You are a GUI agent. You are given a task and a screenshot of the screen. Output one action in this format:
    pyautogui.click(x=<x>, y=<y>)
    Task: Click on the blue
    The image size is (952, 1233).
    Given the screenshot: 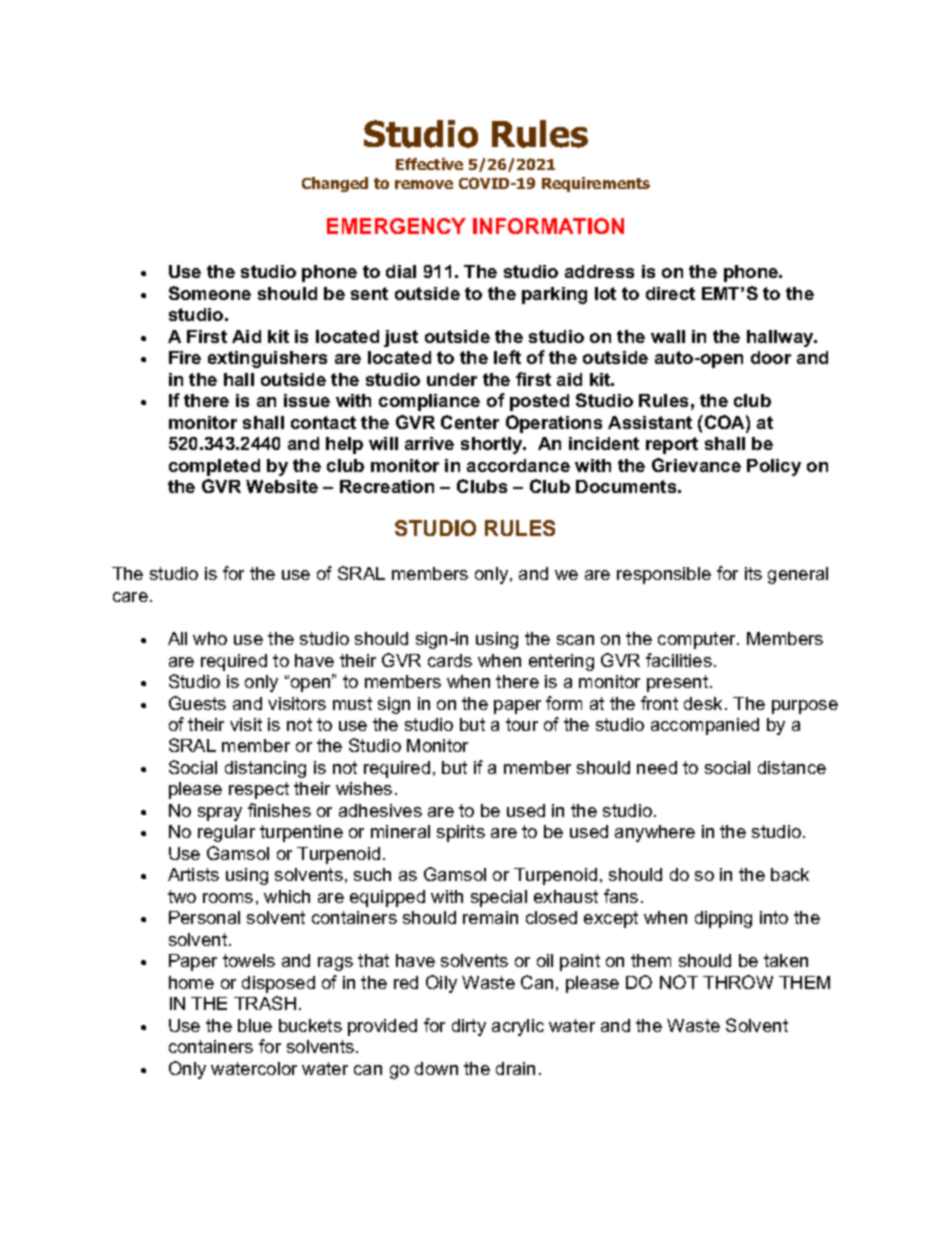 What is the action you would take?
    pyautogui.click(x=255, y=1025)
